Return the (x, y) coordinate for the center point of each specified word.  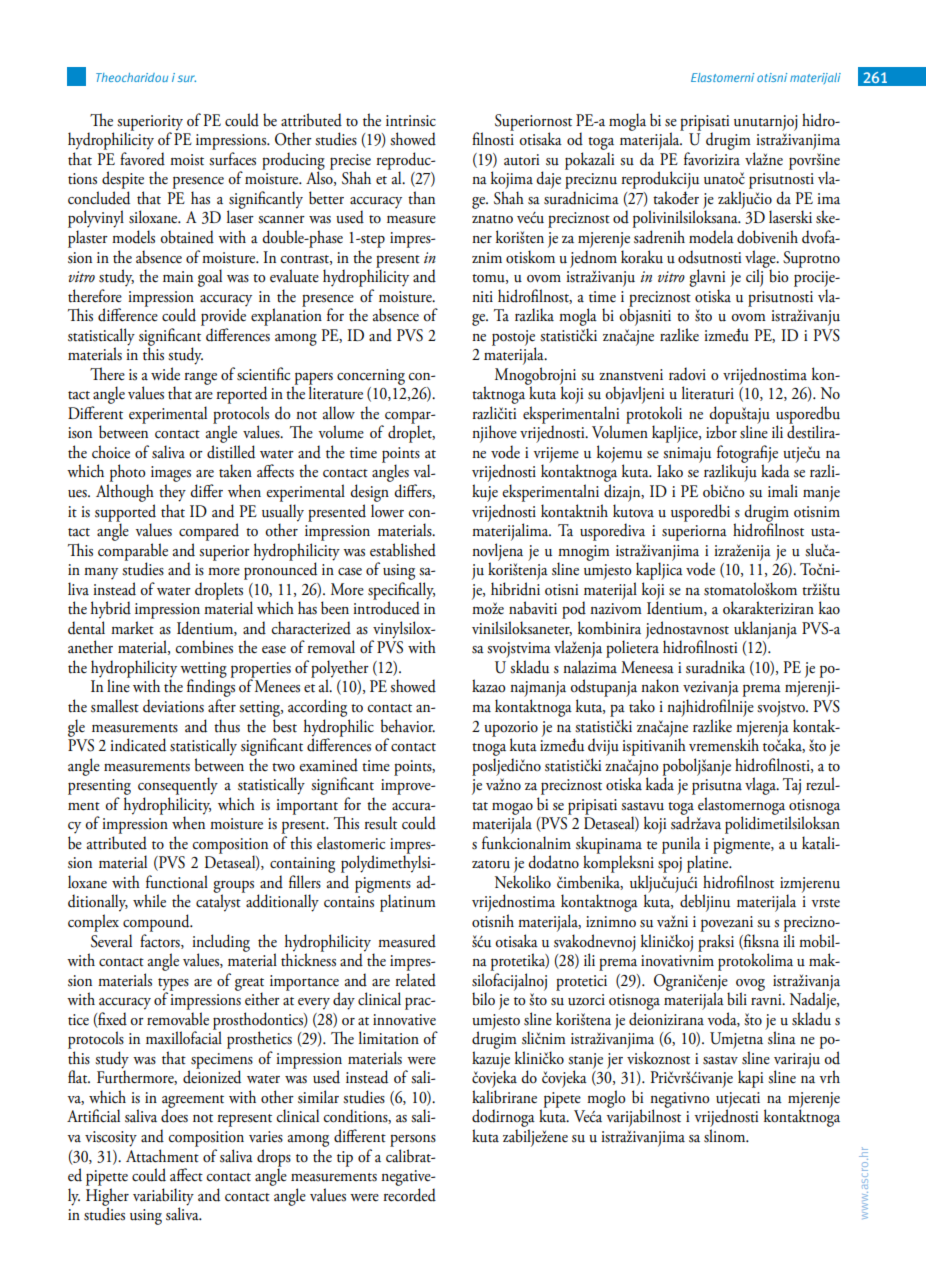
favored (142, 159)
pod (574, 610)
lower (387, 511)
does (174, 1115)
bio (779, 276)
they (172, 493)
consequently (178, 786)
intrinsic (411, 121)
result (380, 823)
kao (829, 607)
